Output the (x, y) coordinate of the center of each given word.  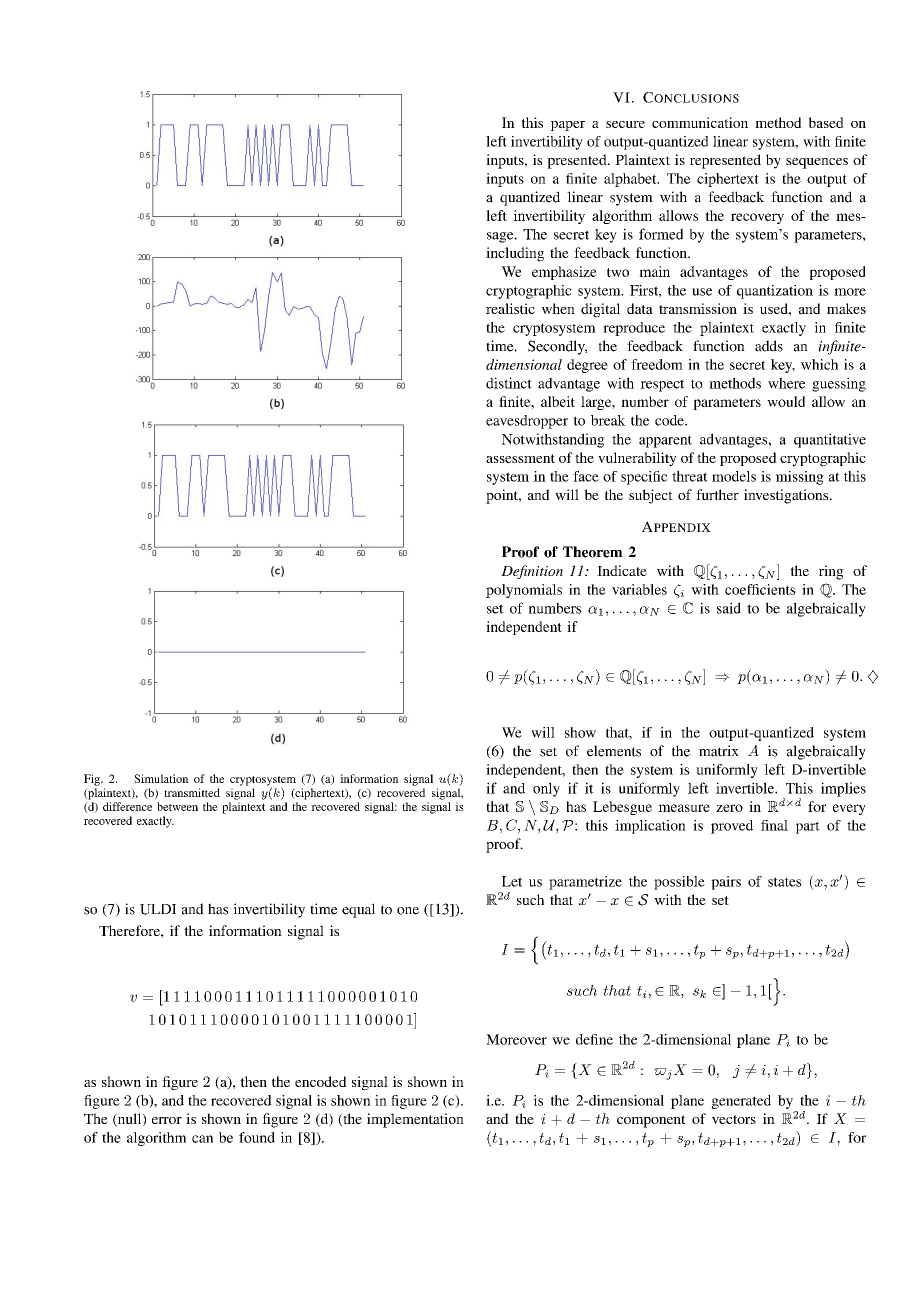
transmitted (192, 792)
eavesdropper (527, 422)
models (734, 476)
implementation (415, 1120)
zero (729, 808)
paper (568, 126)
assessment (520, 458)
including (515, 254)
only (546, 789)
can (202, 1139)
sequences (817, 163)
